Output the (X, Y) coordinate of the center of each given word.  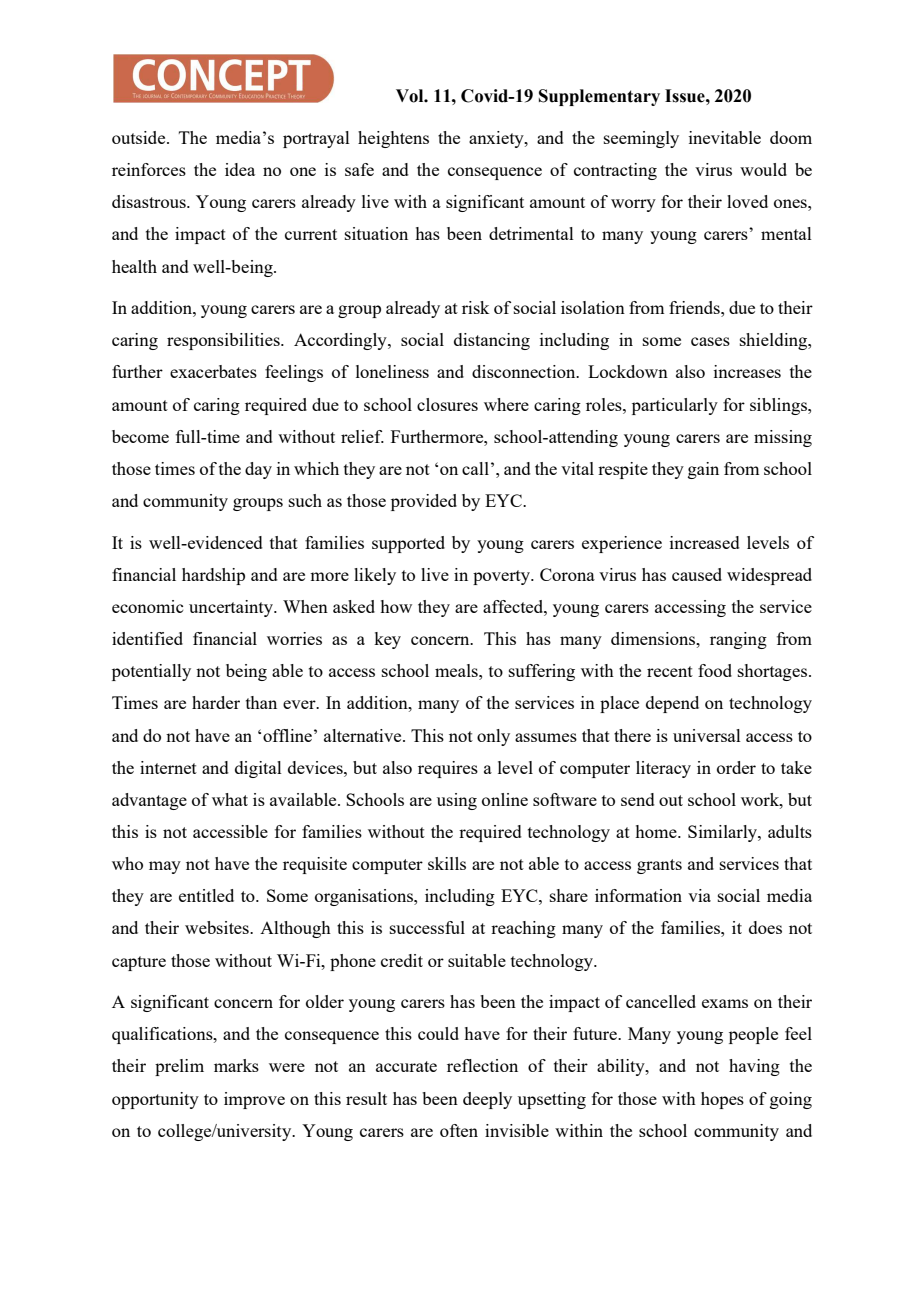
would (763, 169)
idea (240, 169)
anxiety (497, 139)
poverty (502, 577)
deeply (487, 1100)
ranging (738, 640)
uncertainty (232, 608)
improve (254, 1100)
